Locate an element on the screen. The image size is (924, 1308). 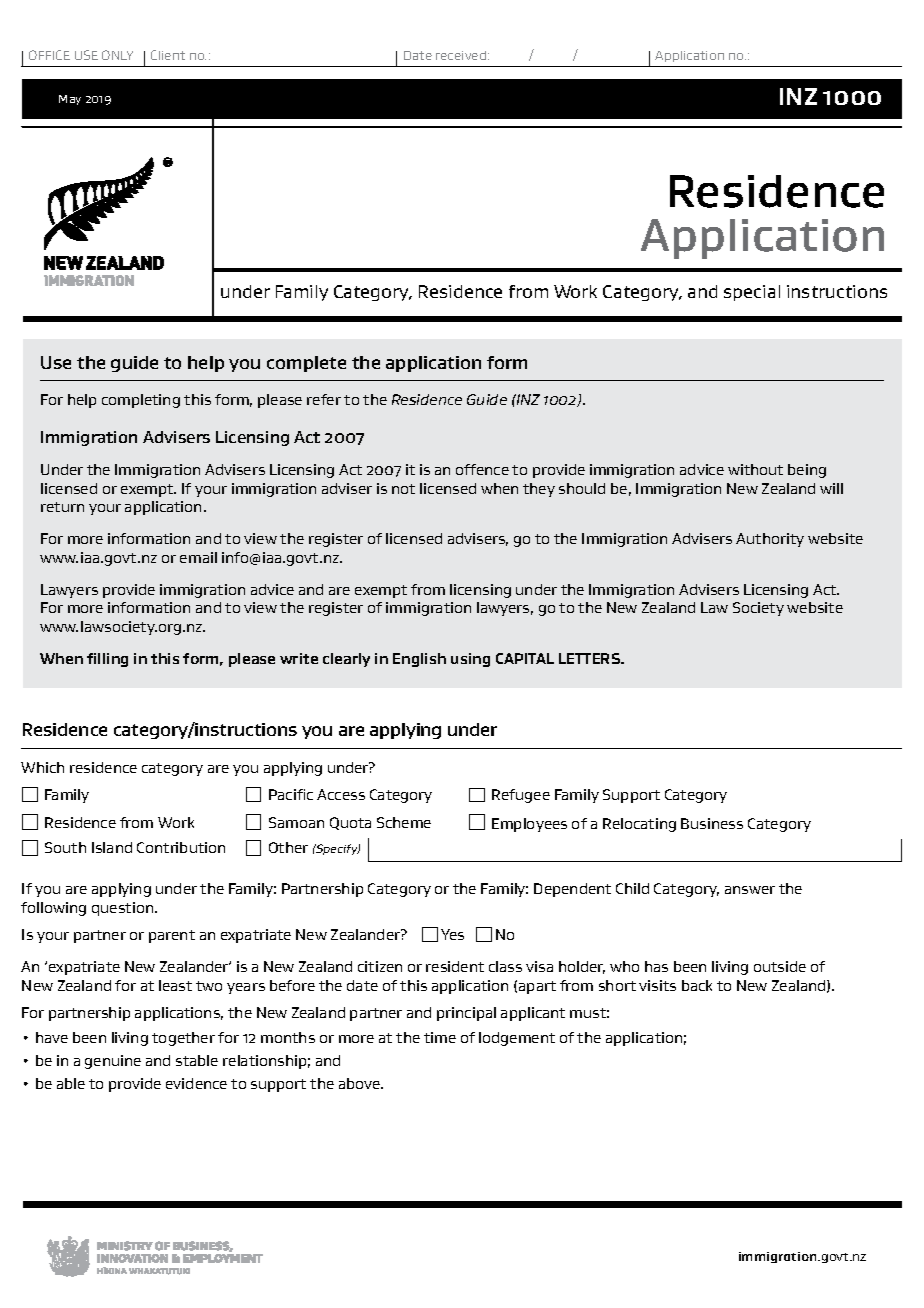
ONLY is located at coordinates (117, 55).
